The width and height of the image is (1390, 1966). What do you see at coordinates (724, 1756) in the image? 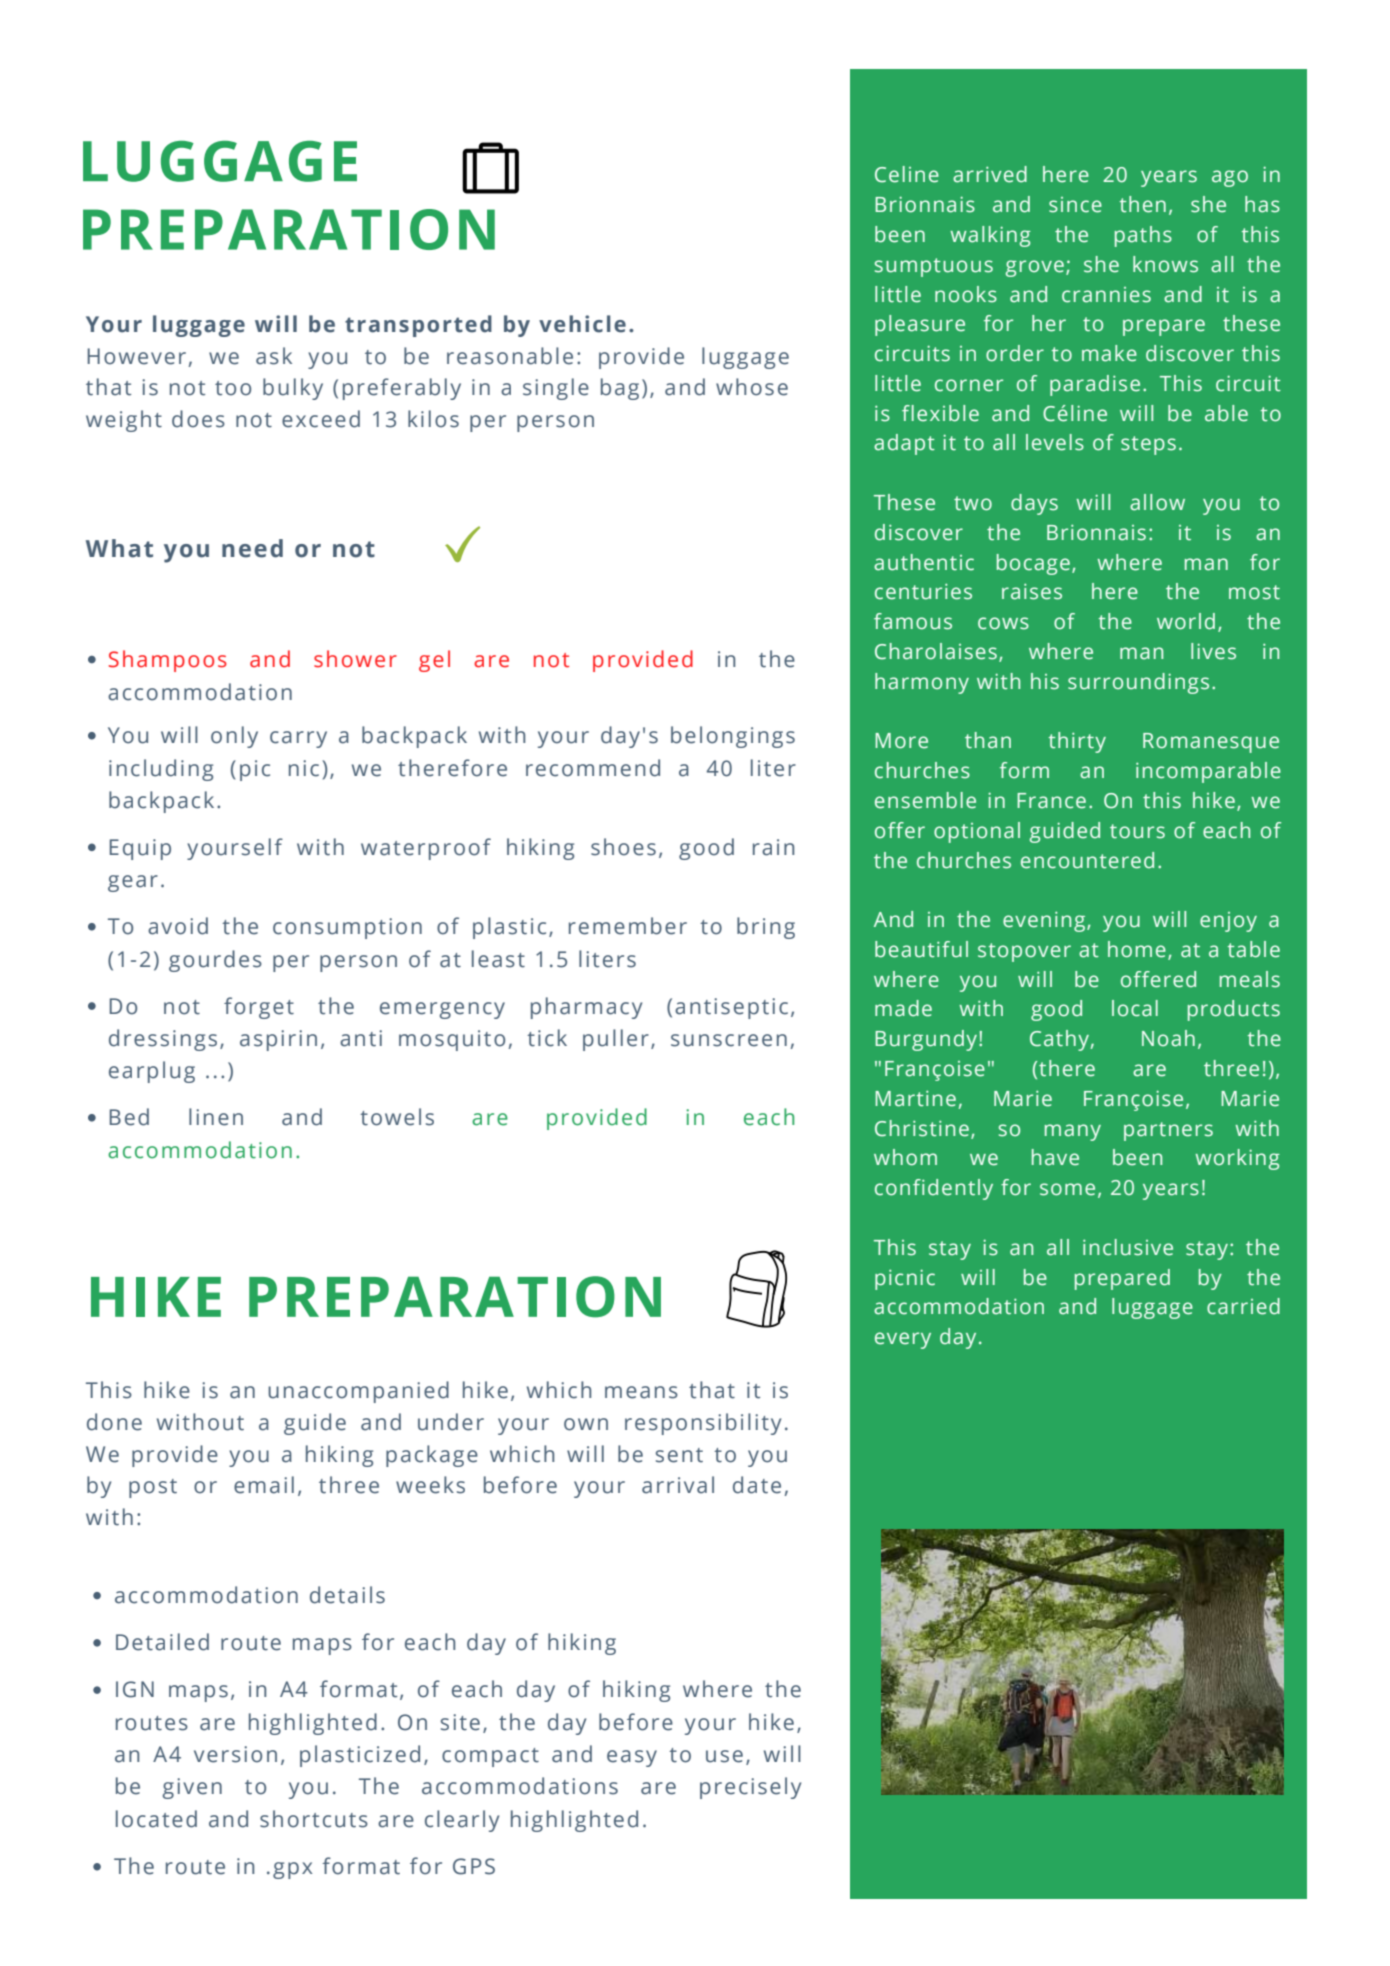
I see `use` at bounding box center [724, 1756].
